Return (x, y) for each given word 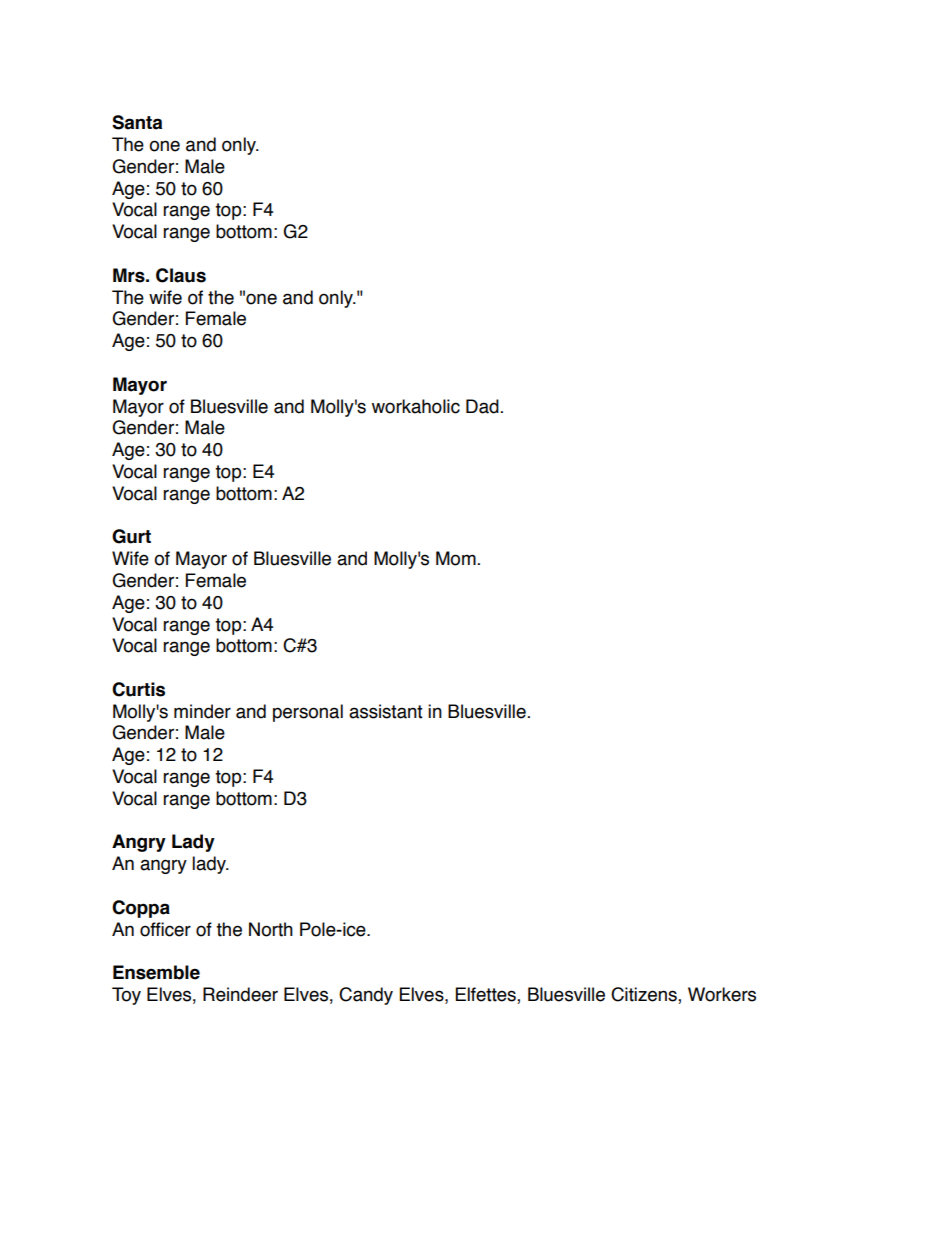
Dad (482, 406)
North (271, 929)
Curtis (138, 689)
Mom (456, 558)
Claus (181, 275)
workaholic (416, 406)
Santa (137, 122)
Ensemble (156, 972)
